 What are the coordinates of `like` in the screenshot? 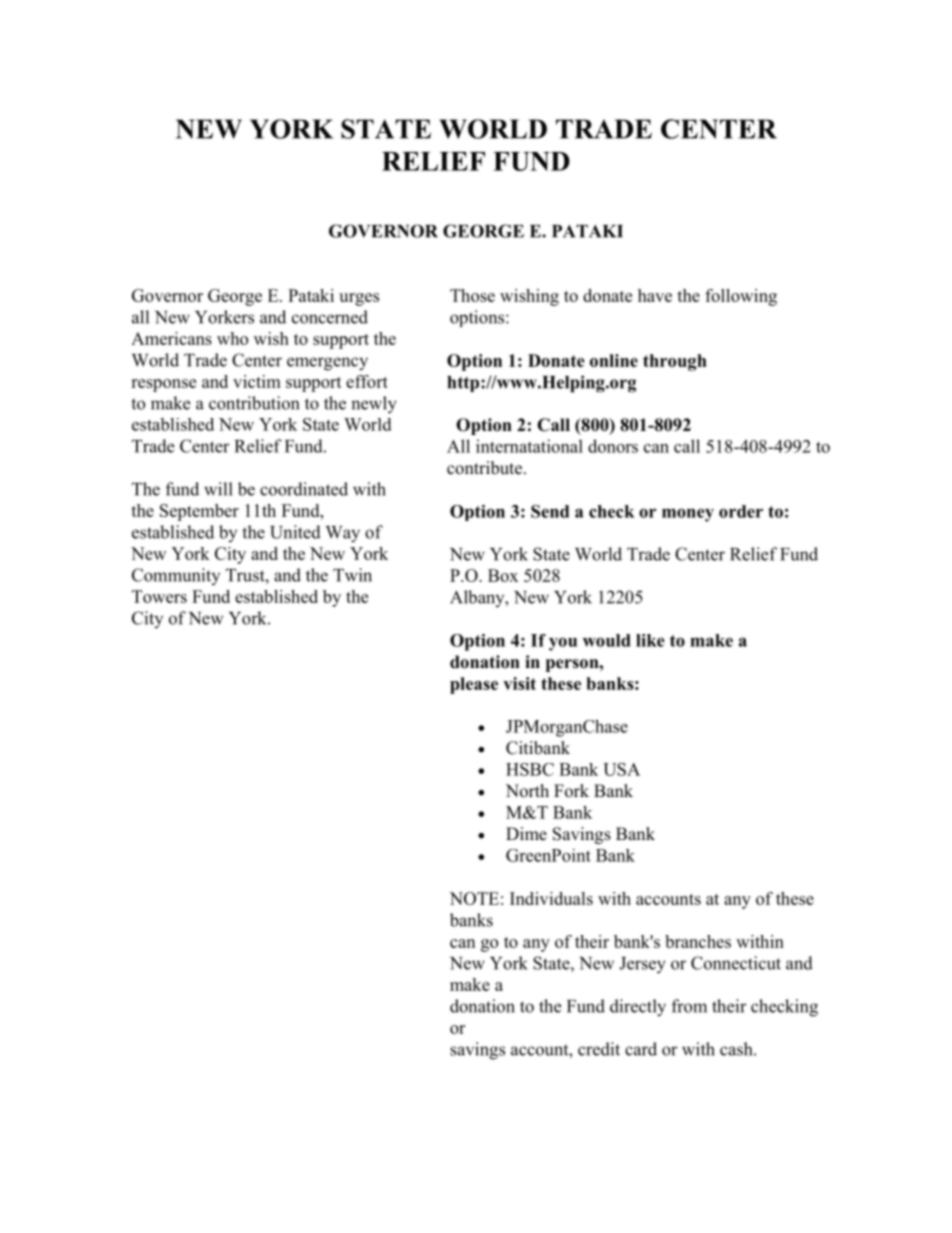 It's located at (650, 640).
